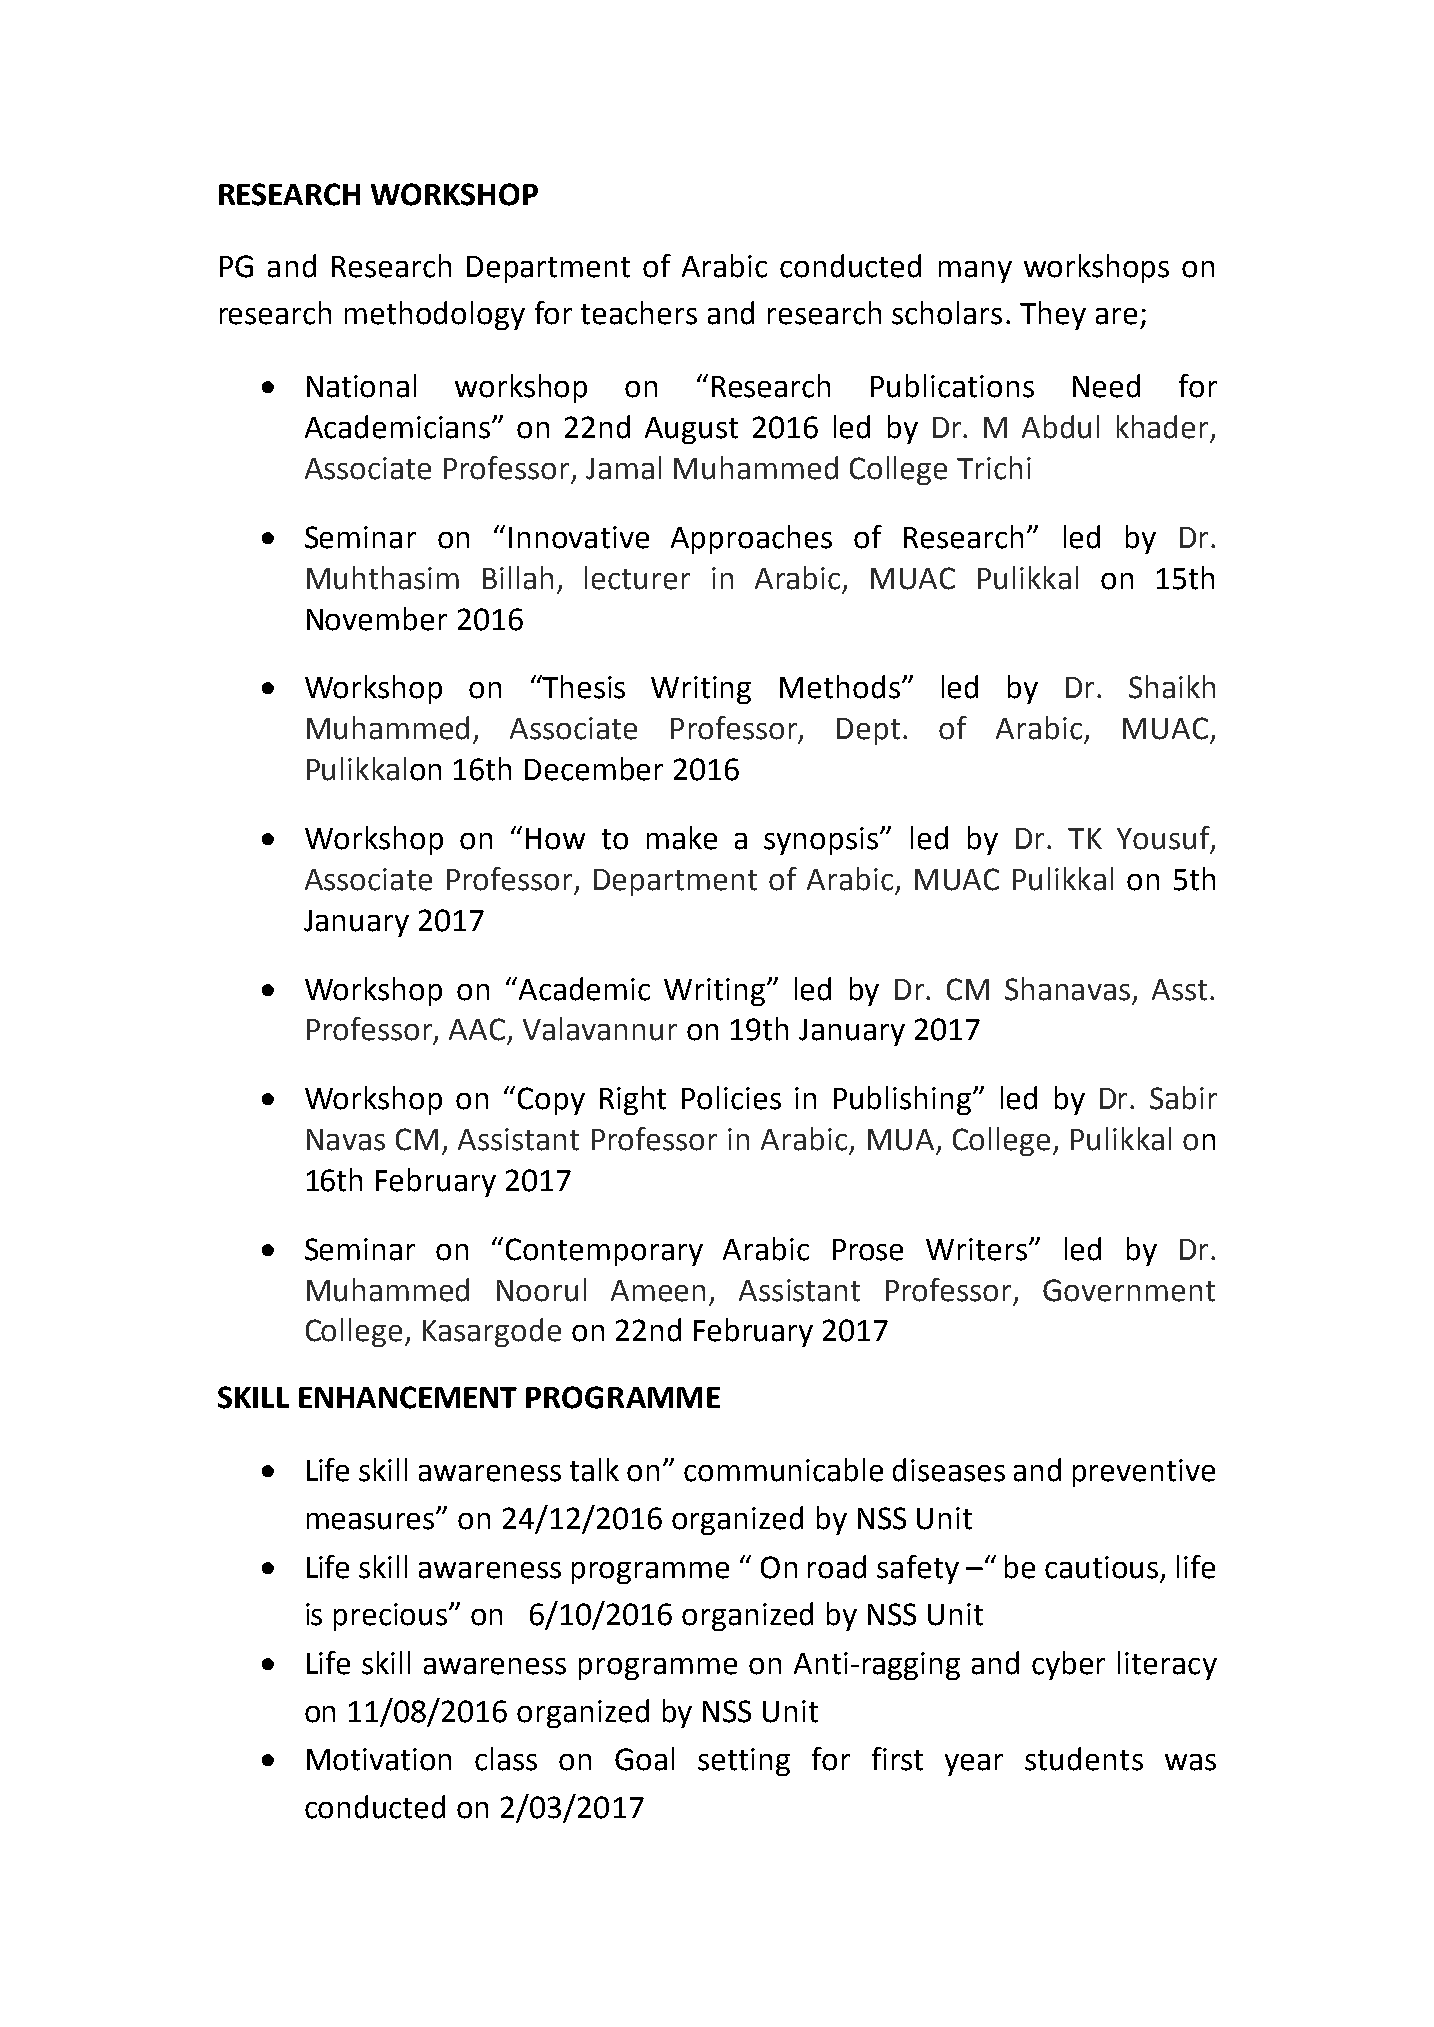 The width and height of the screenshot is (1434, 2027). Describe the element at coordinates (506, 1759) in the screenshot. I see `class` at that location.
